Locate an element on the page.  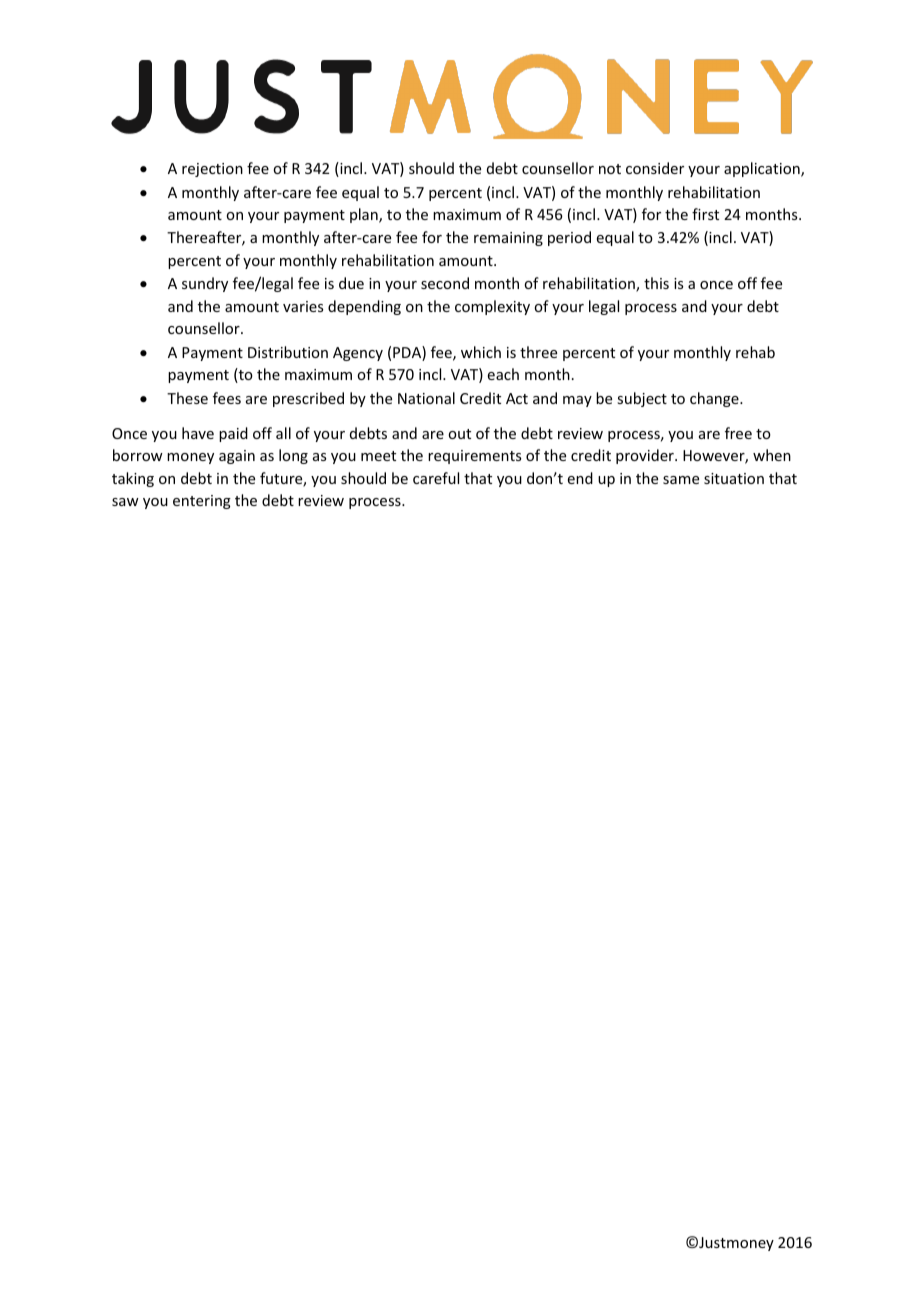
remaining is located at coordinates (508, 239).
